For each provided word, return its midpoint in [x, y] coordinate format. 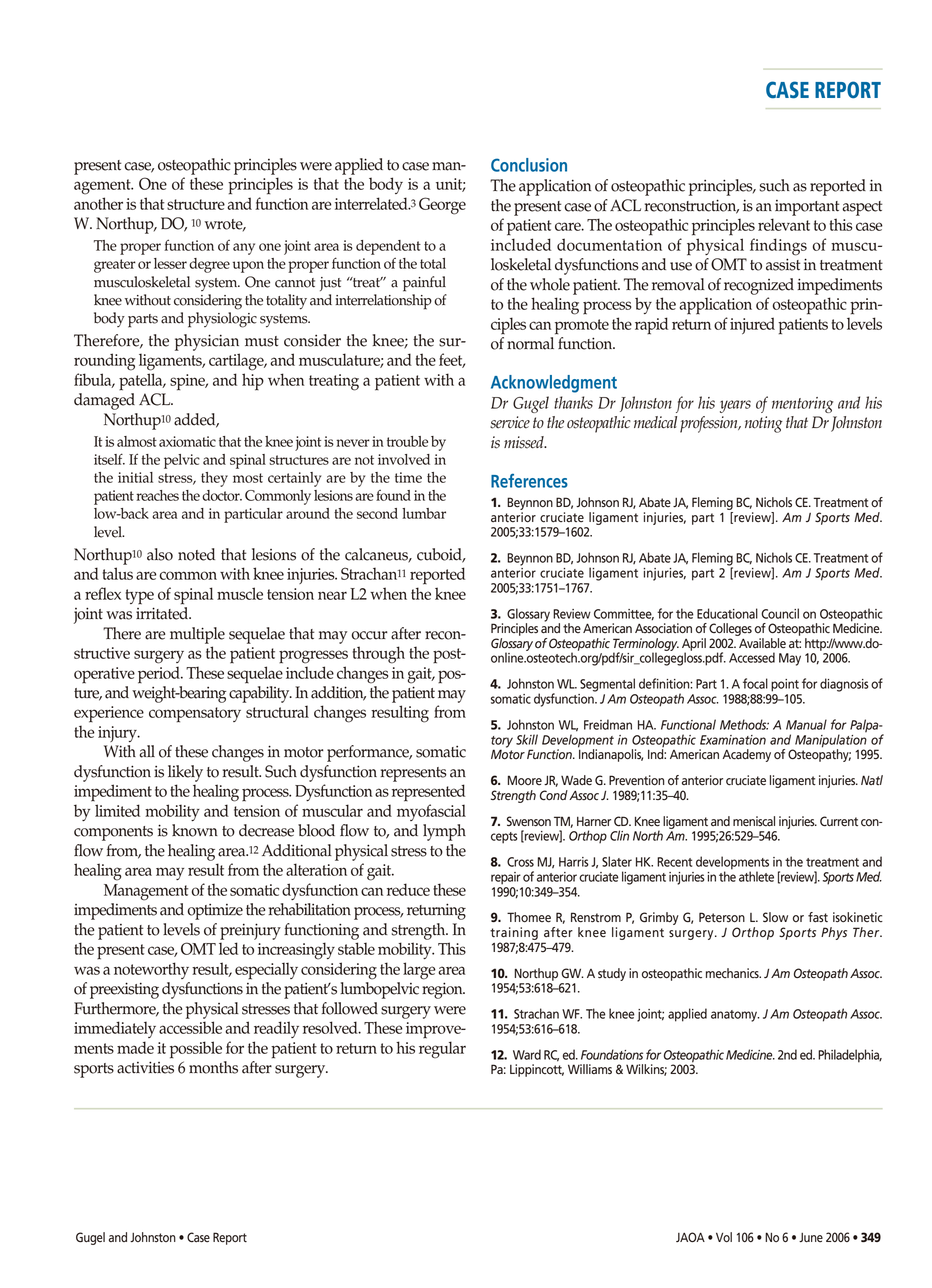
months [213, 1067]
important [807, 208]
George [442, 206]
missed [525, 442]
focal [755, 683]
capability [260, 694]
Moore [525, 780]
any [244, 249]
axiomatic [187, 441]
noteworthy [151, 970]
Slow [775, 917]
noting [764, 424]
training [514, 933]
